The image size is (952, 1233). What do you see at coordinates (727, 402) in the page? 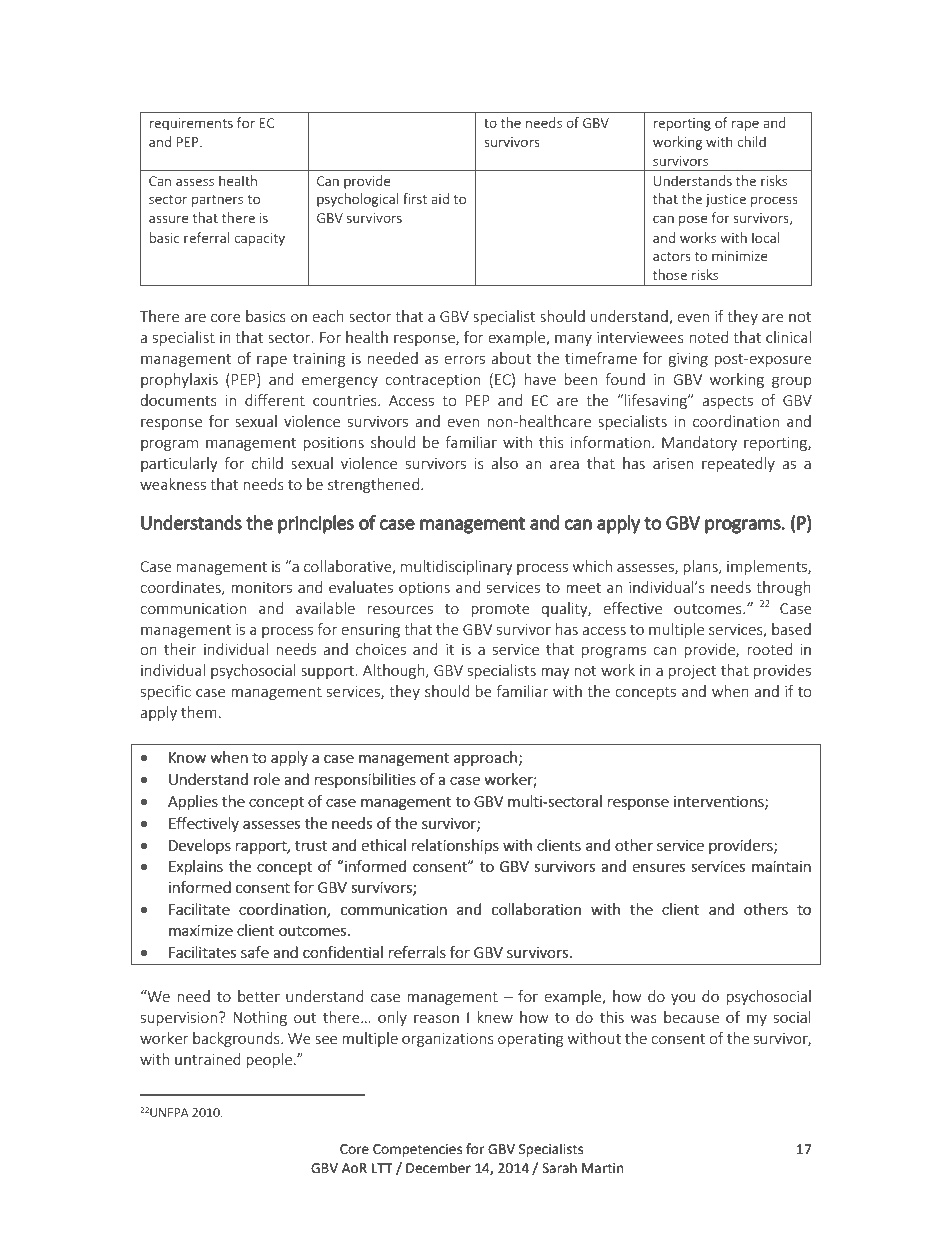
I see `aspects` at bounding box center [727, 402].
